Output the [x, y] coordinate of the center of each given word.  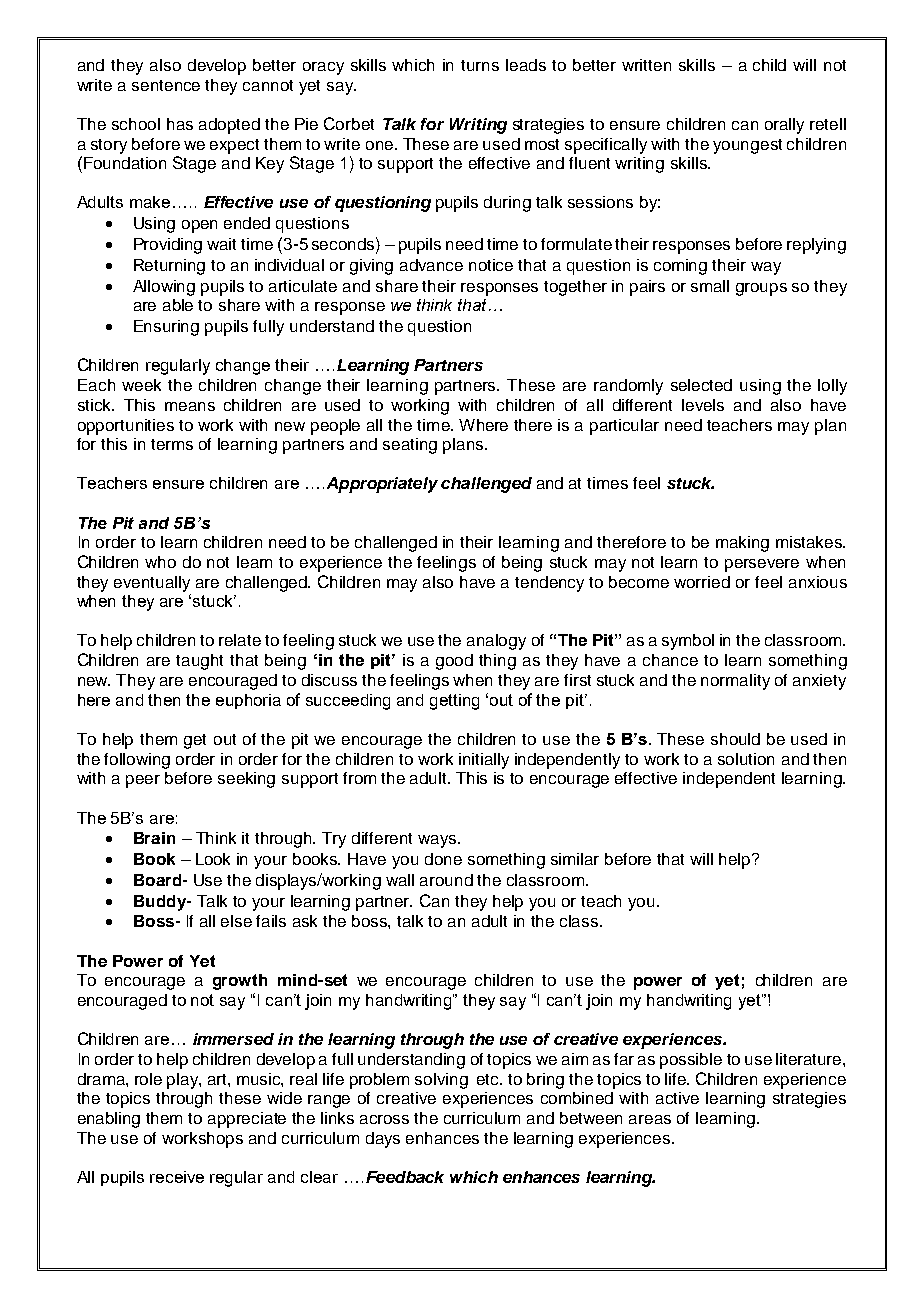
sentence [166, 85]
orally [784, 126]
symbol [688, 642]
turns [480, 65]
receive [177, 1177]
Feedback [405, 1177]
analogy [496, 642]
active [677, 1098]
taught [199, 662]
